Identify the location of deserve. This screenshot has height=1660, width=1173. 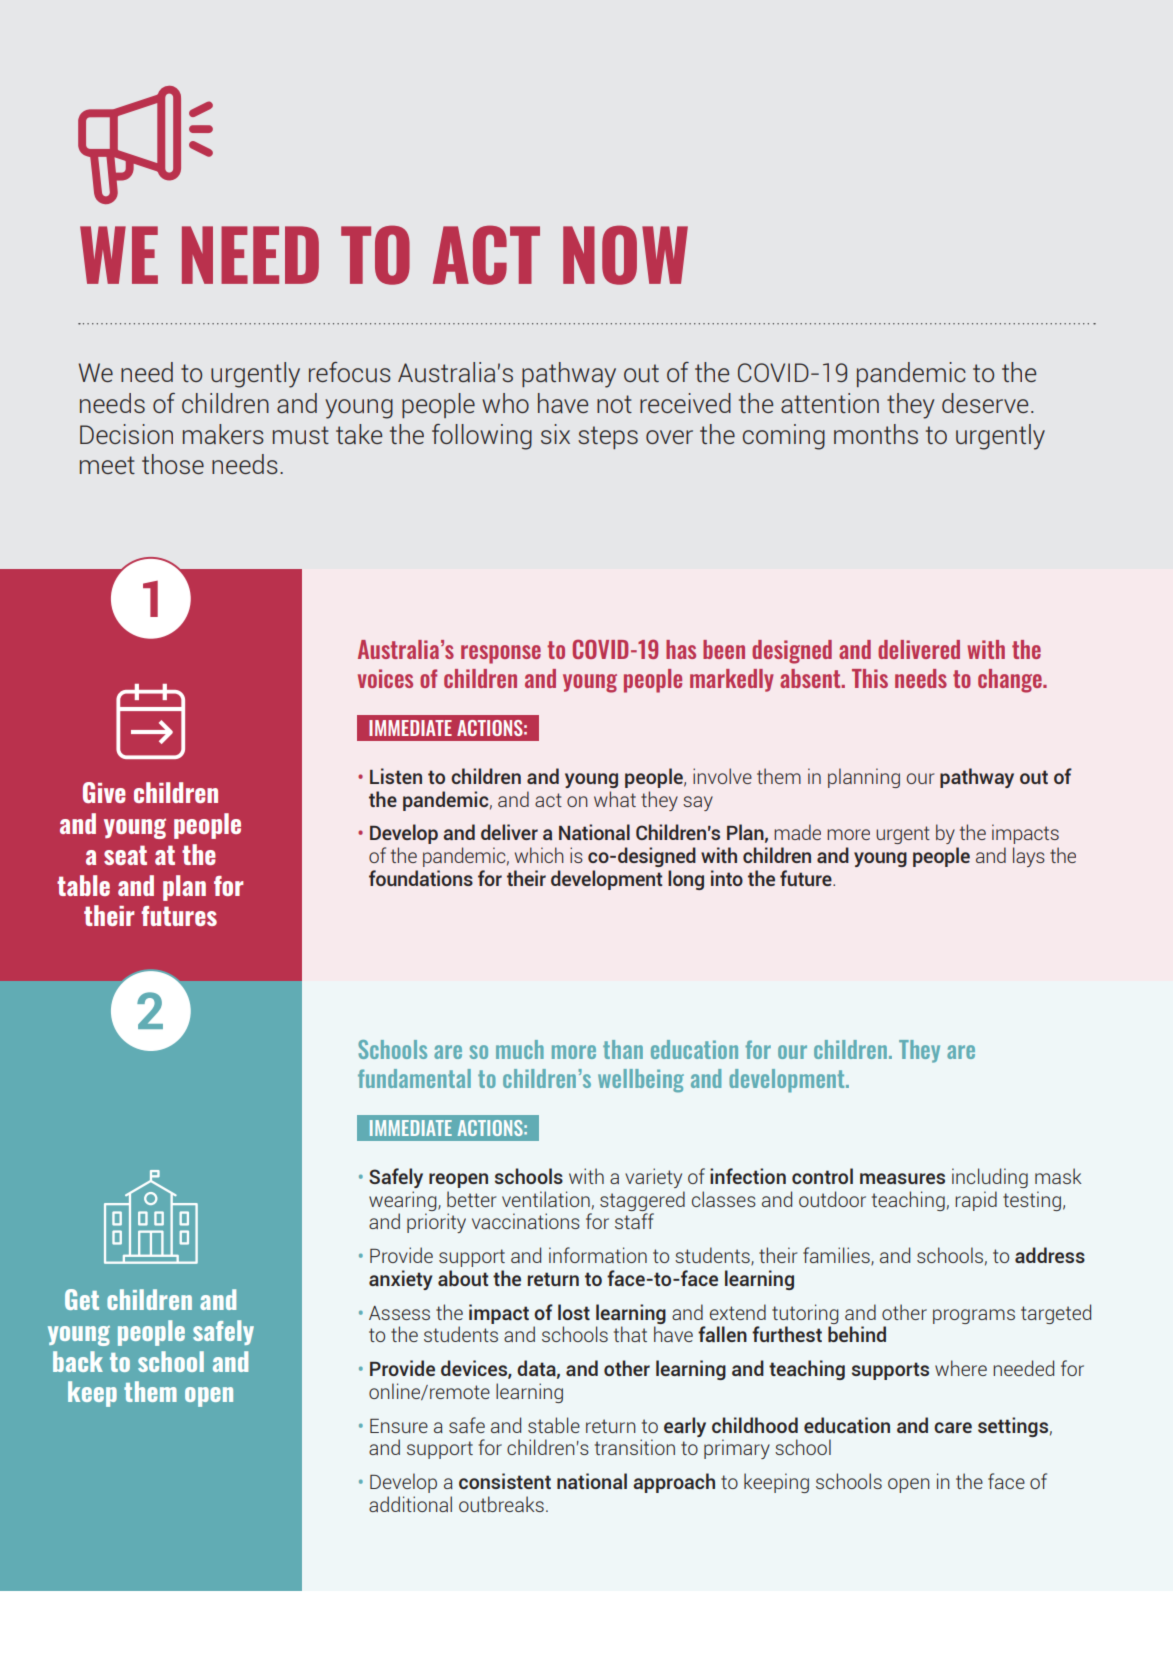
(985, 403).
